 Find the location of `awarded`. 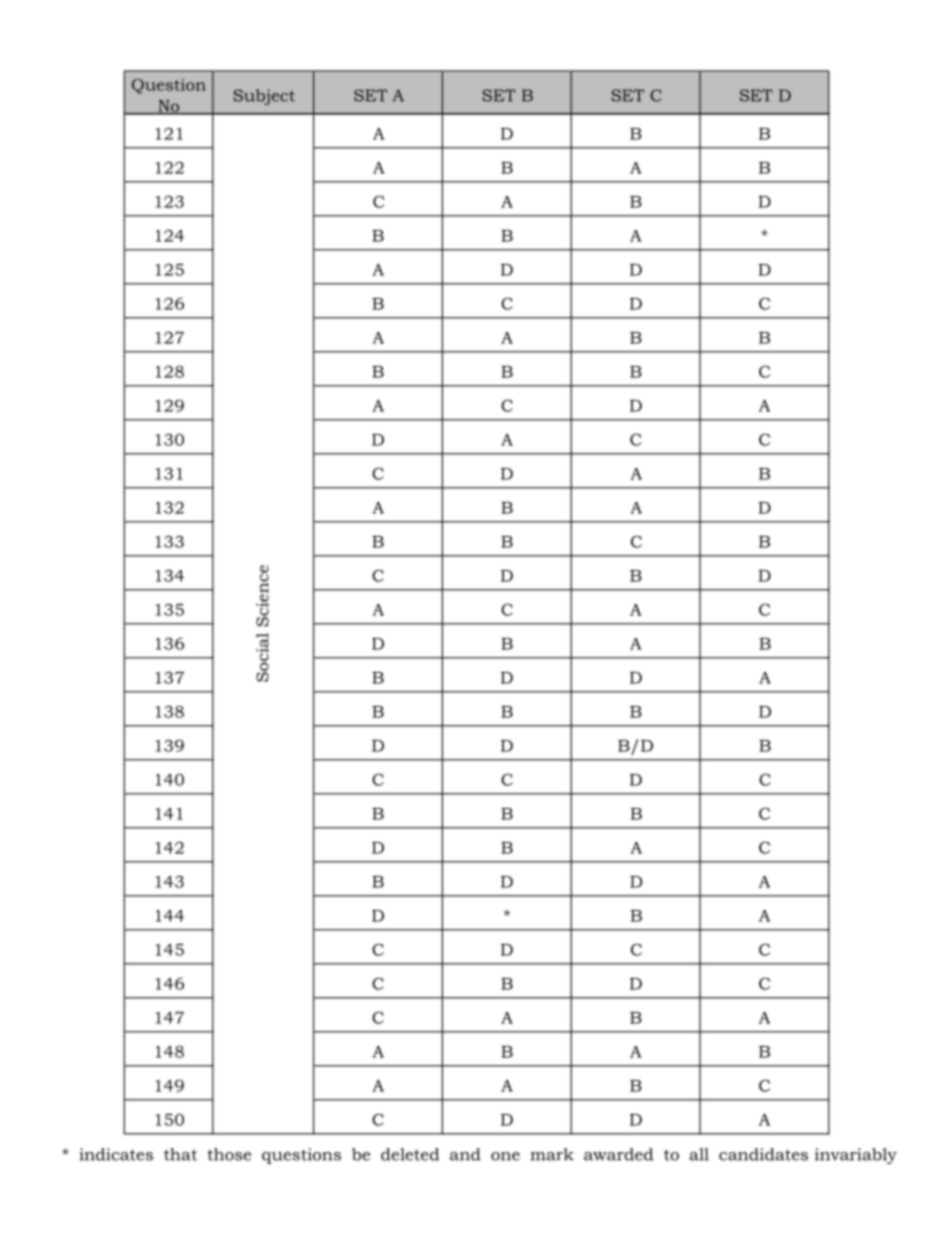

awarded is located at coordinates (618, 1154).
